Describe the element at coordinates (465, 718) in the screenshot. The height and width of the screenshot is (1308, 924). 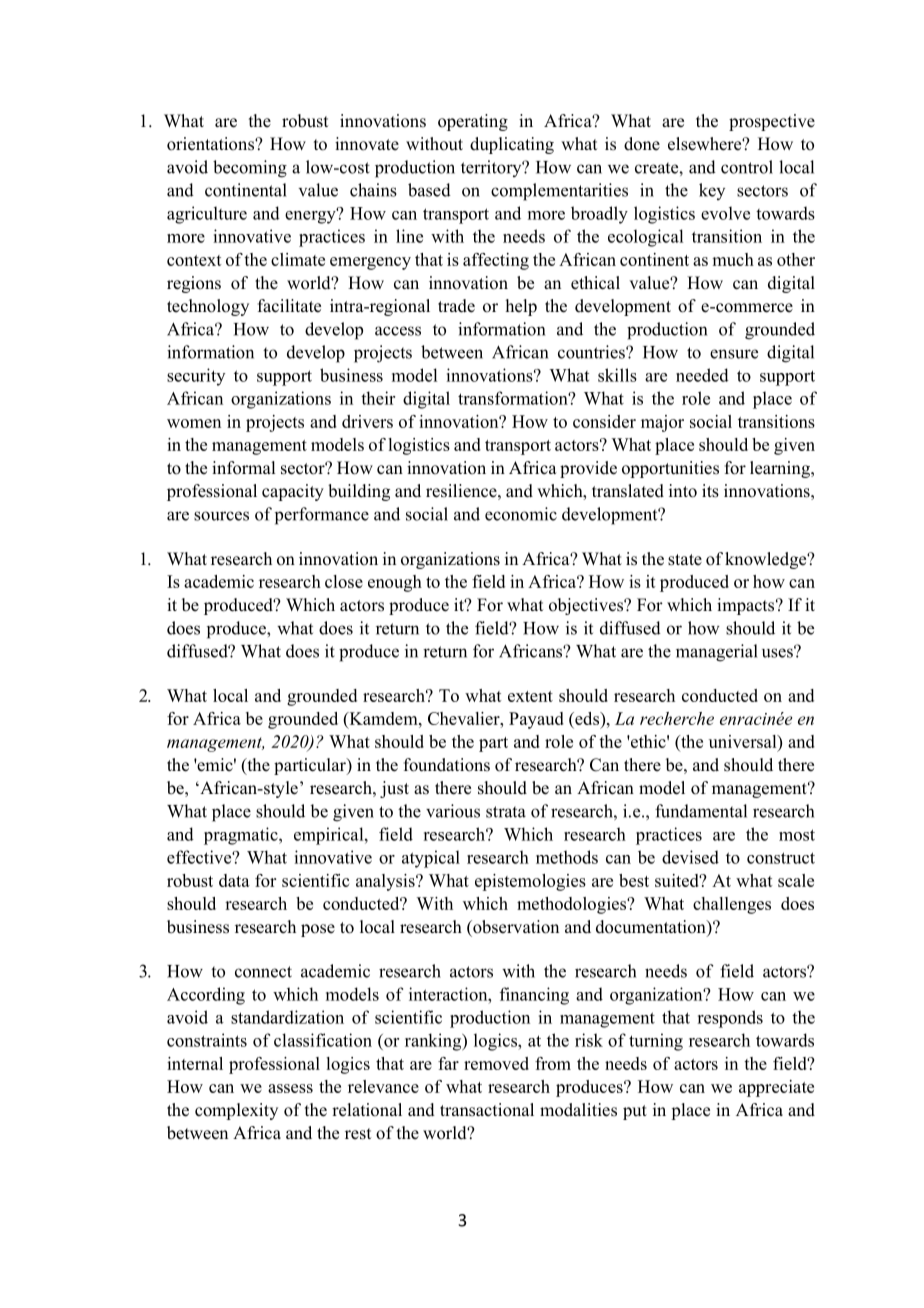
I see `Chevalier` at that location.
